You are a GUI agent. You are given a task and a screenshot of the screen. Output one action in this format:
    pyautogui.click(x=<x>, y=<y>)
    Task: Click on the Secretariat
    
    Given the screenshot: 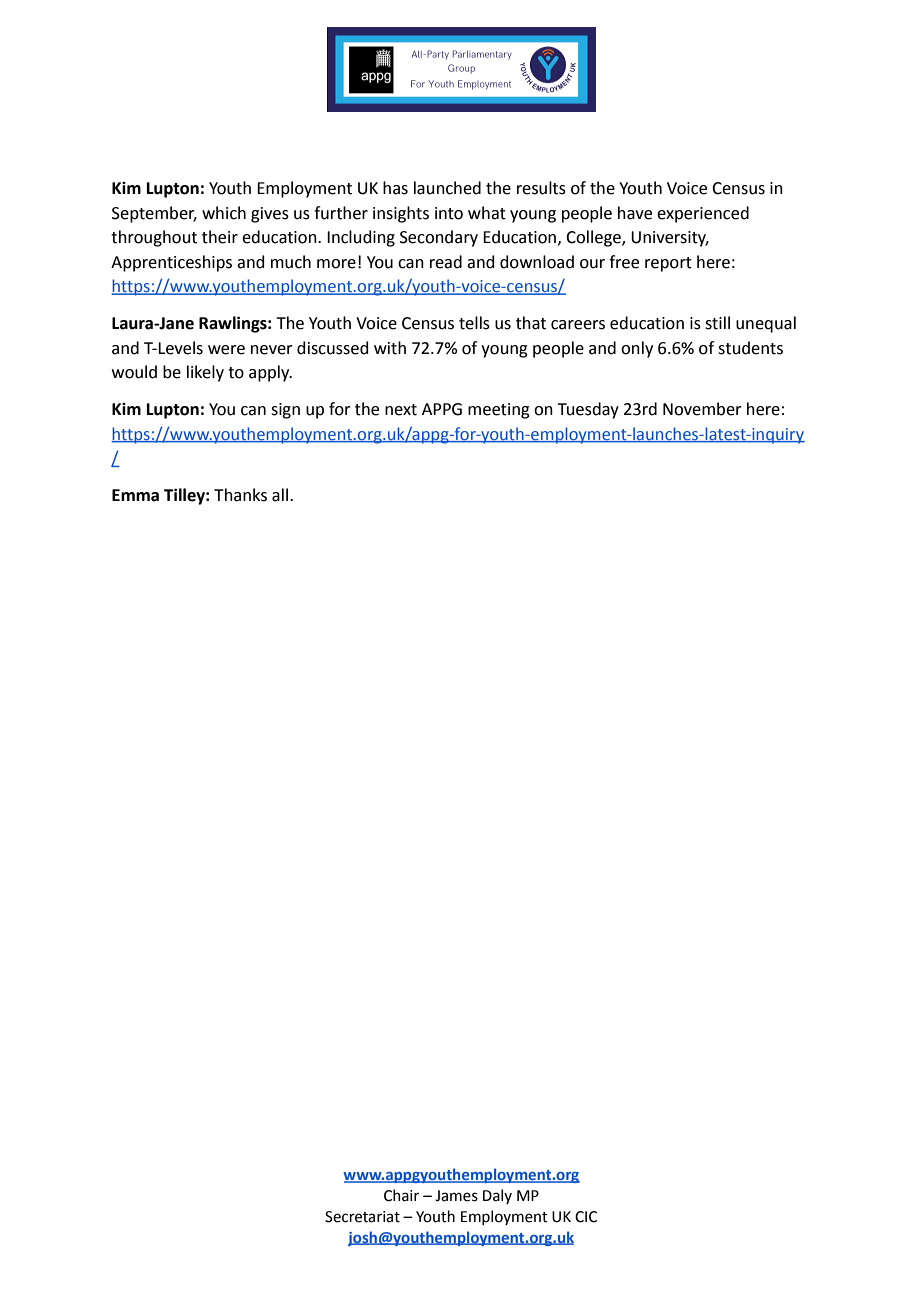 What is the action you would take?
    pyautogui.click(x=362, y=1217)
